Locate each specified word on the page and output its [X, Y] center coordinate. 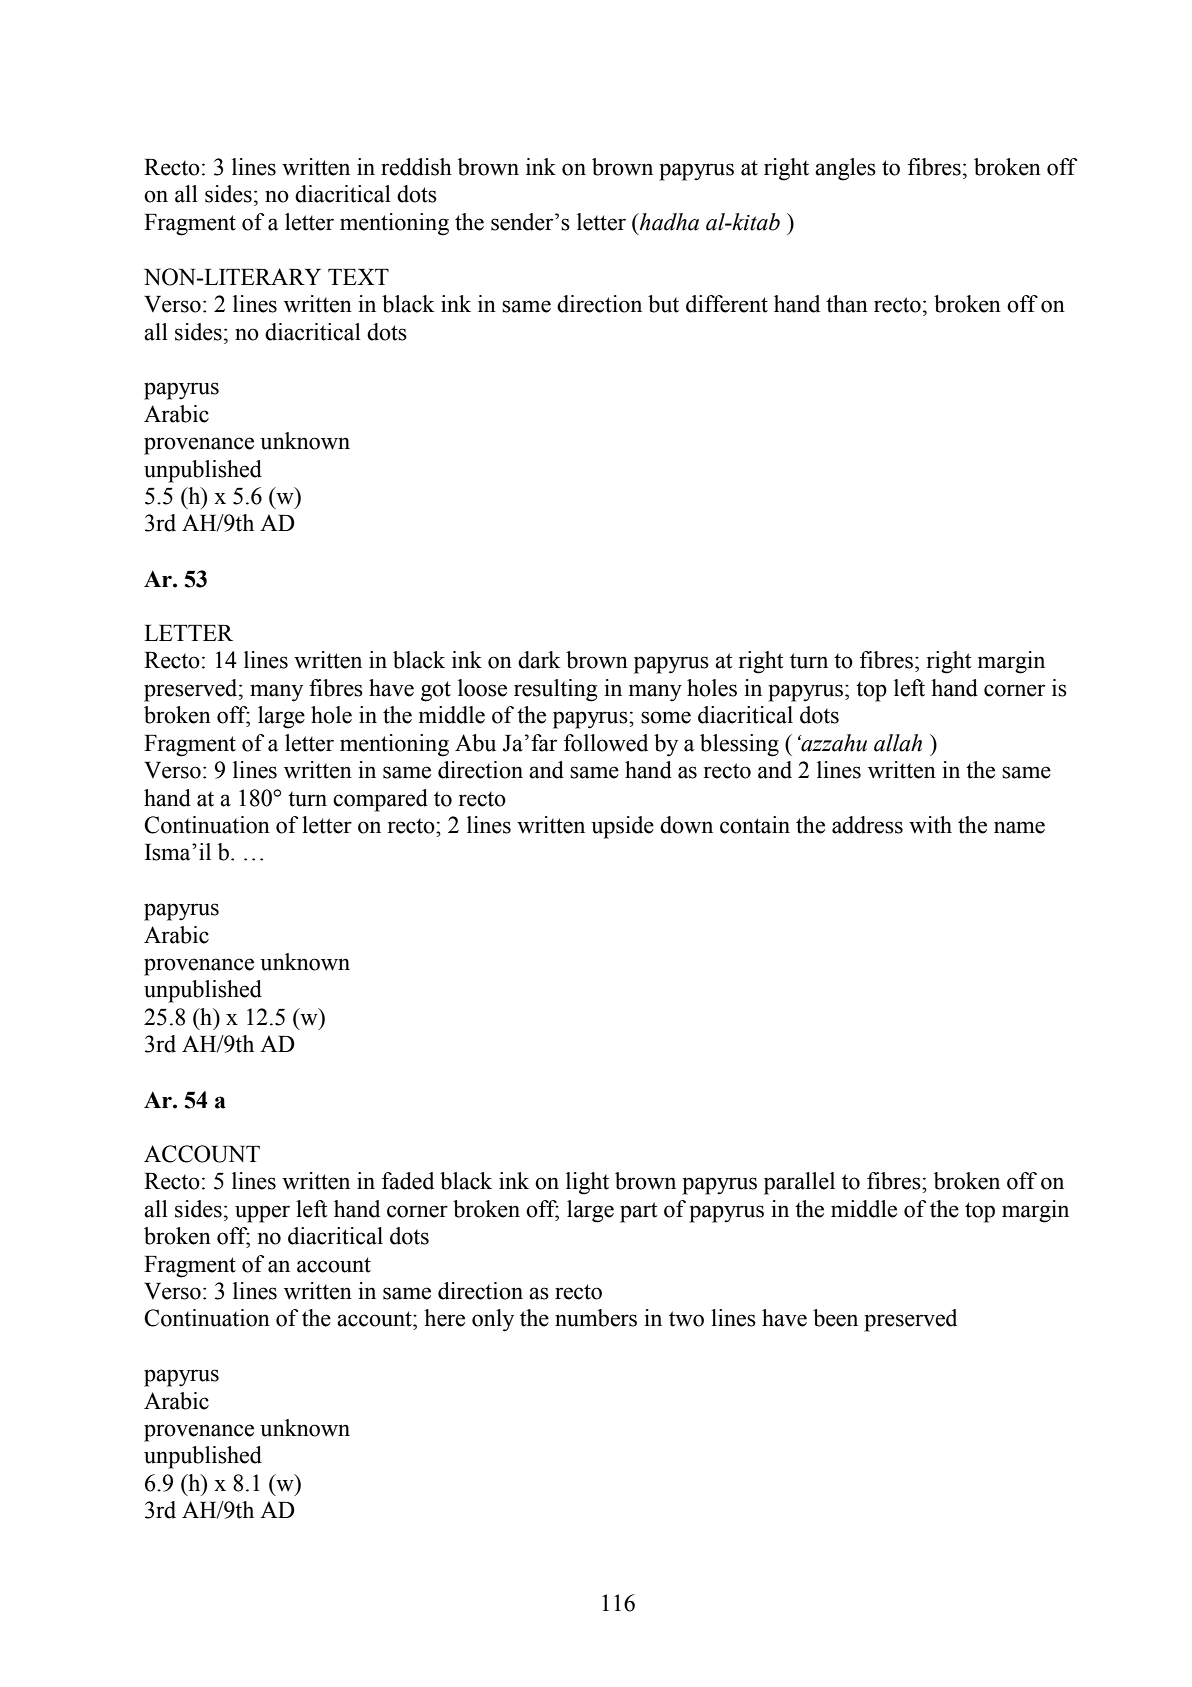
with [930, 825]
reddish [416, 167]
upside [622, 827]
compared [380, 800]
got [436, 691]
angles [845, 169]
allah [898, 743]
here [444, 1318]
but [663, 304]
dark [539, 660]
